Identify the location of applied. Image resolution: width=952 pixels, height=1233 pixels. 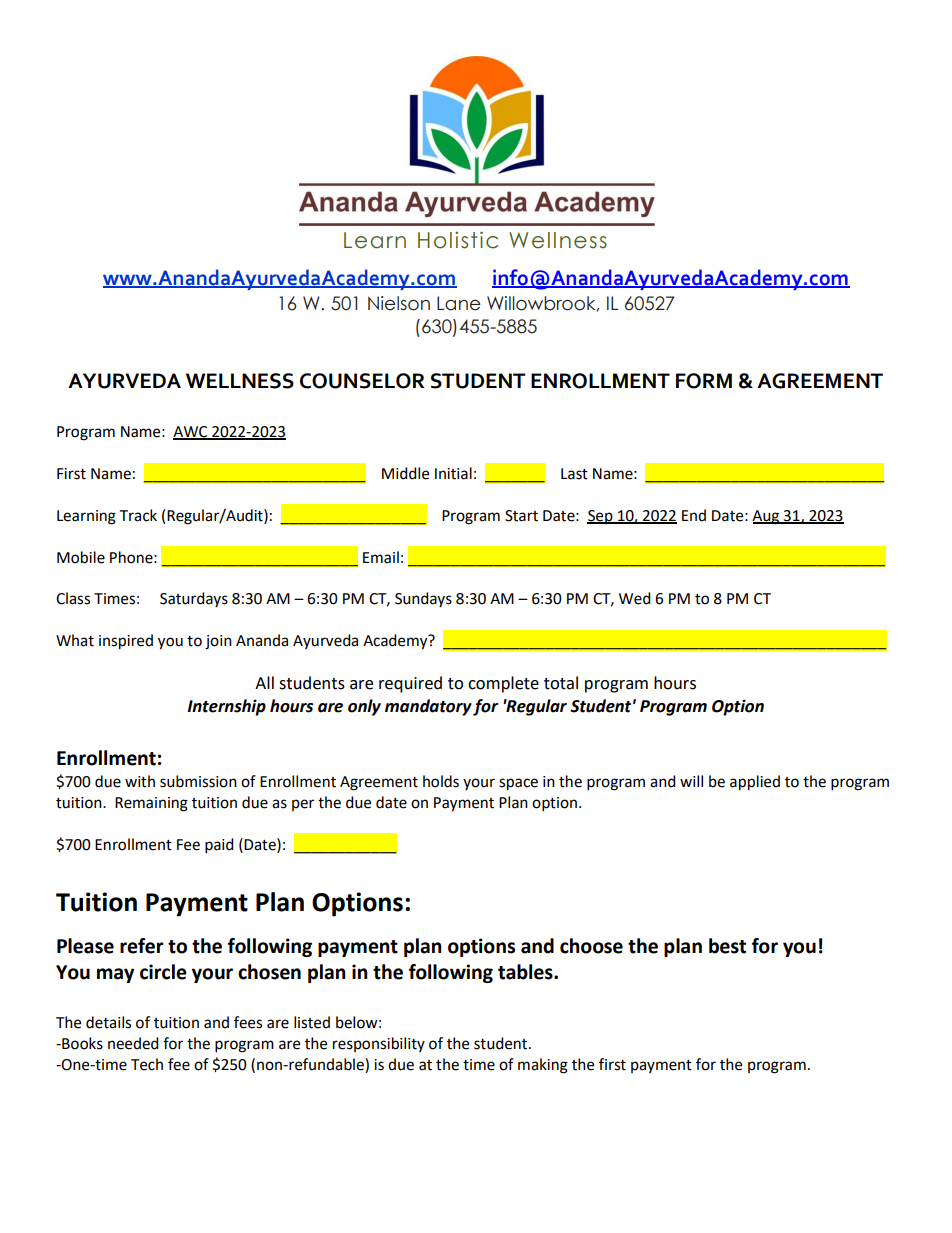
(755, 783).
